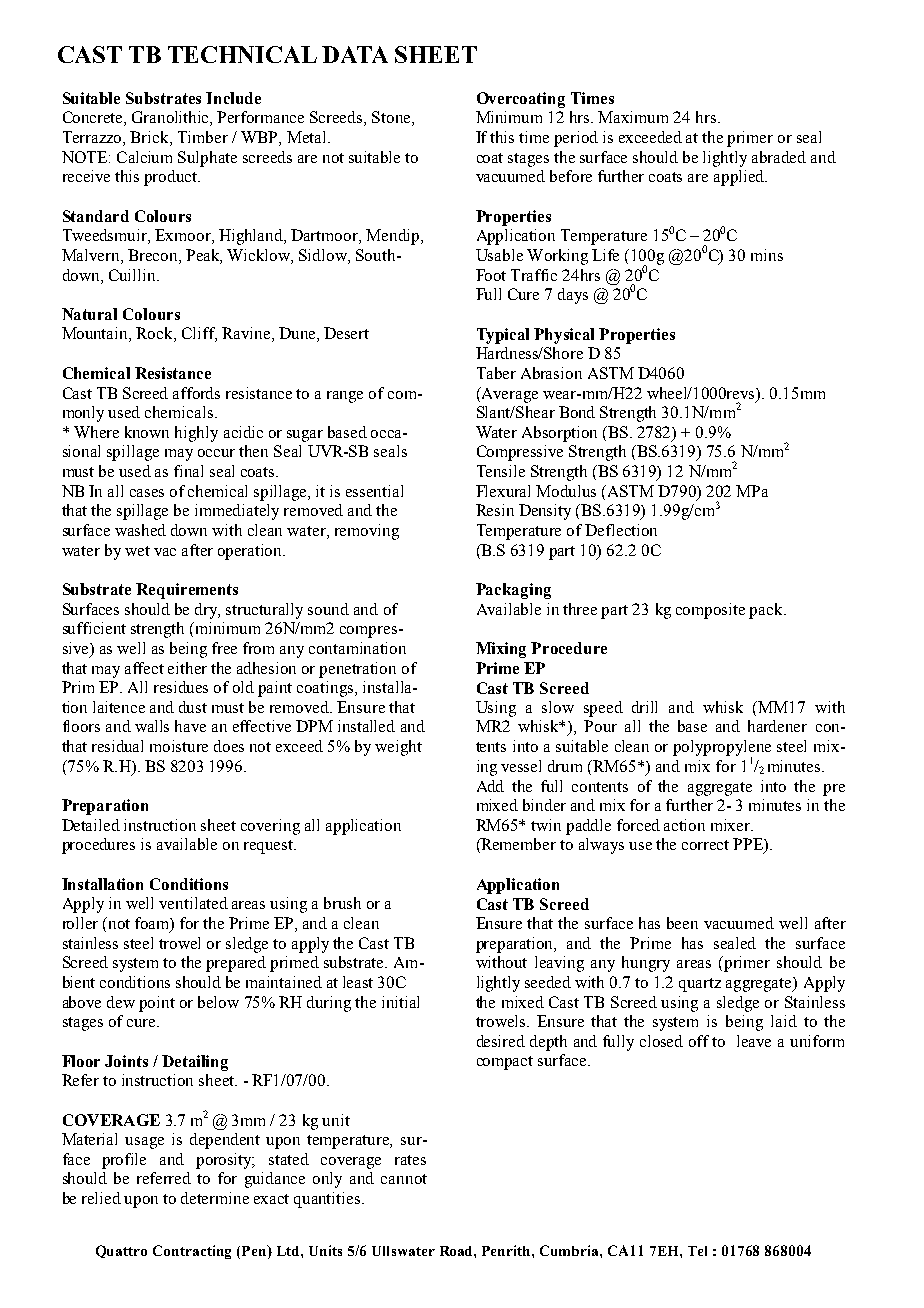 This screenshot has width=924, height=1308. Describe the element at coordinates (767, 255) in the screenshot. I see `mins` at that location.
